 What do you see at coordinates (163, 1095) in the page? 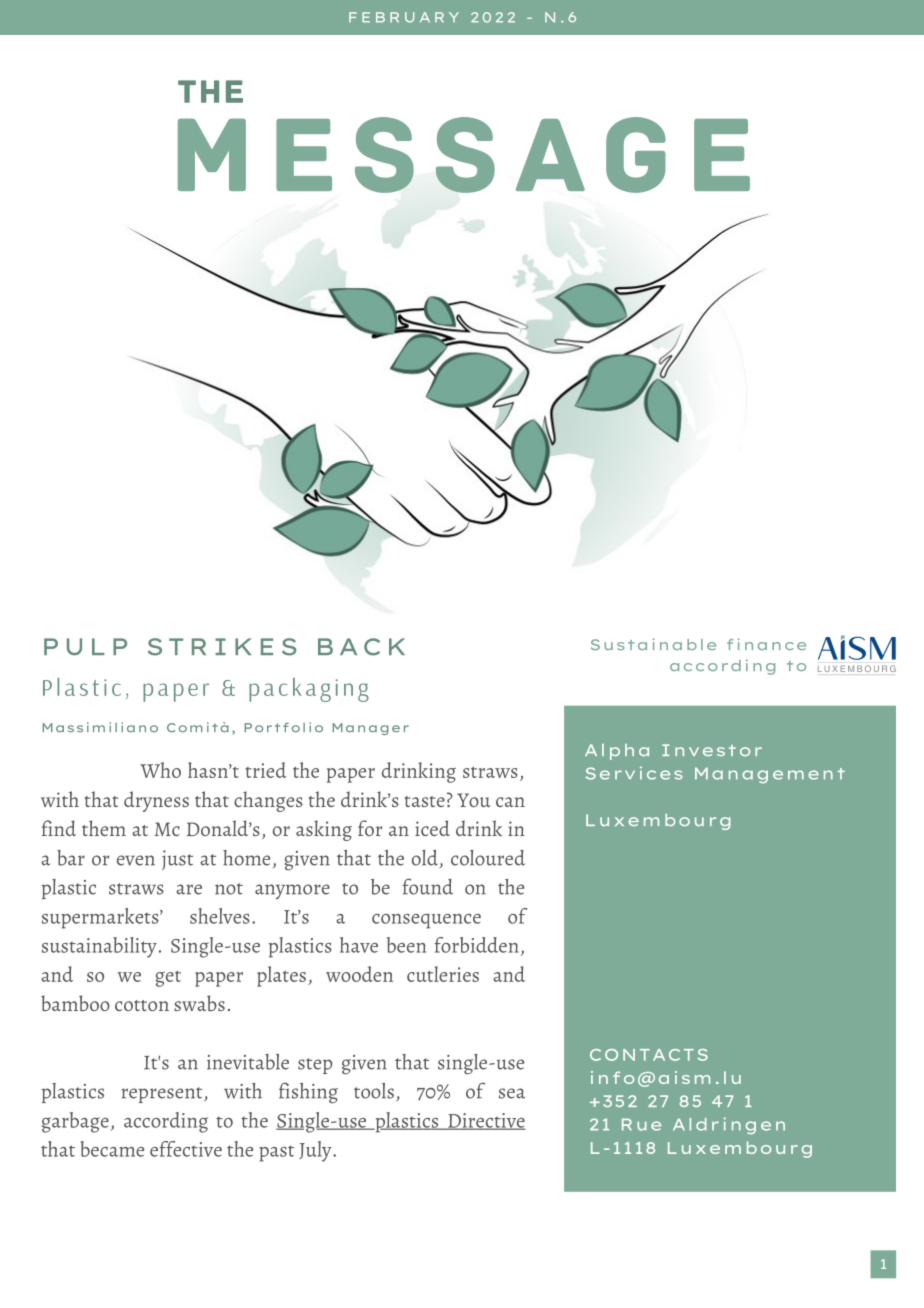
I see `represent` at bounding box center [163, 1095].
